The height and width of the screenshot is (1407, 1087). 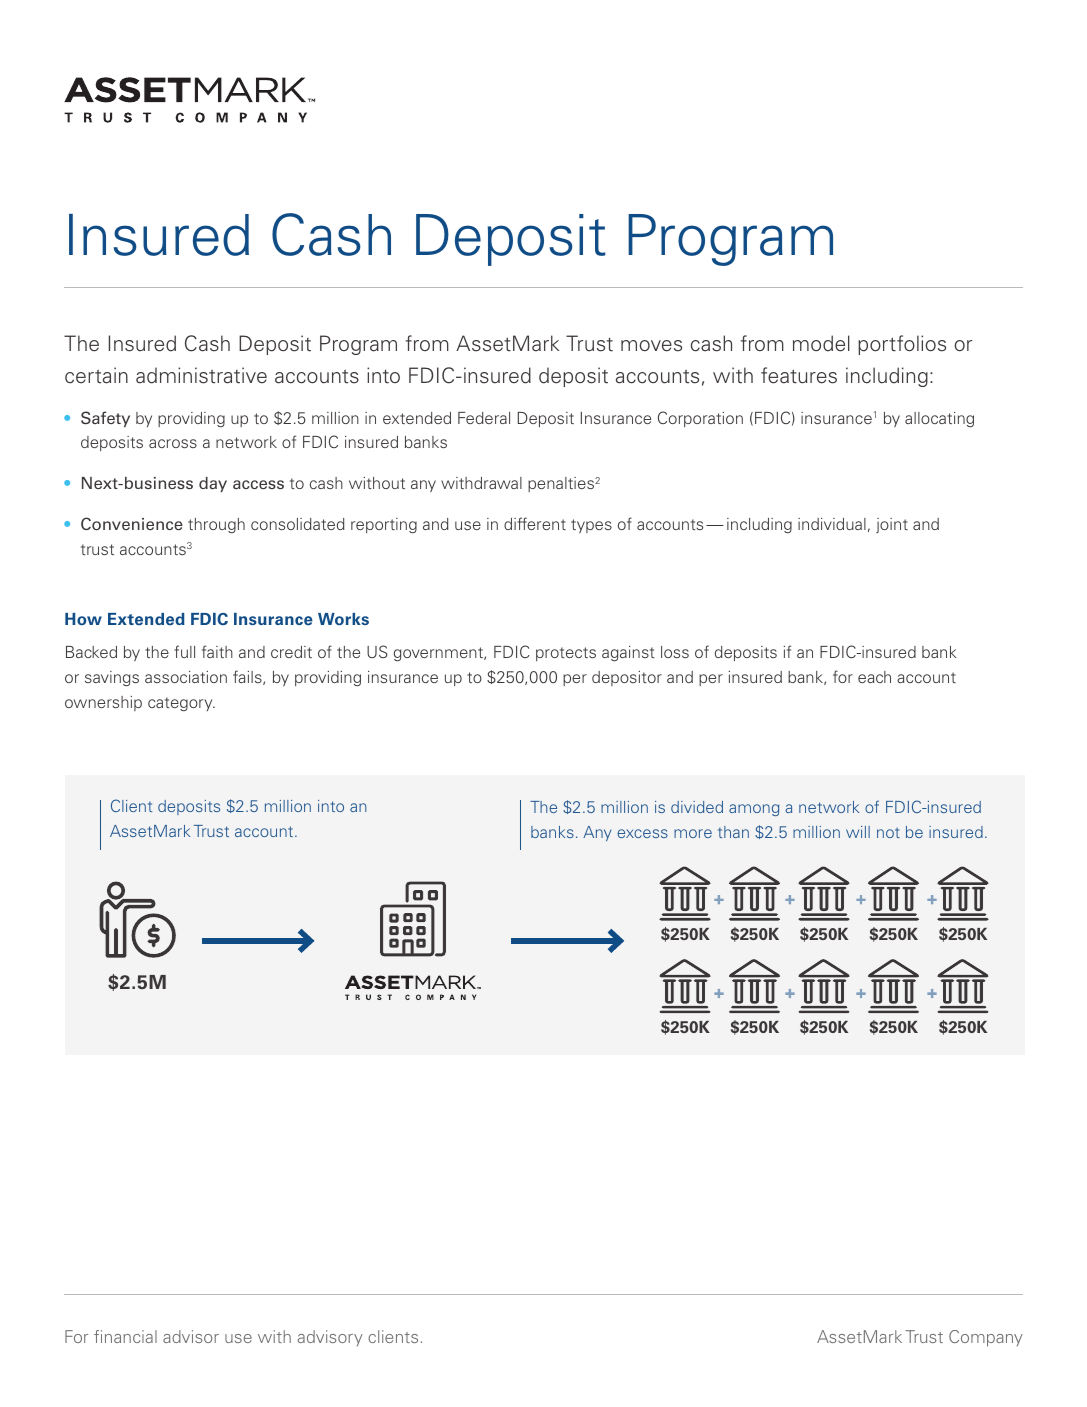 What do you see at coordinates (186, 677) in the screenshot?
I see `association` at bounding box center [186, 677].
